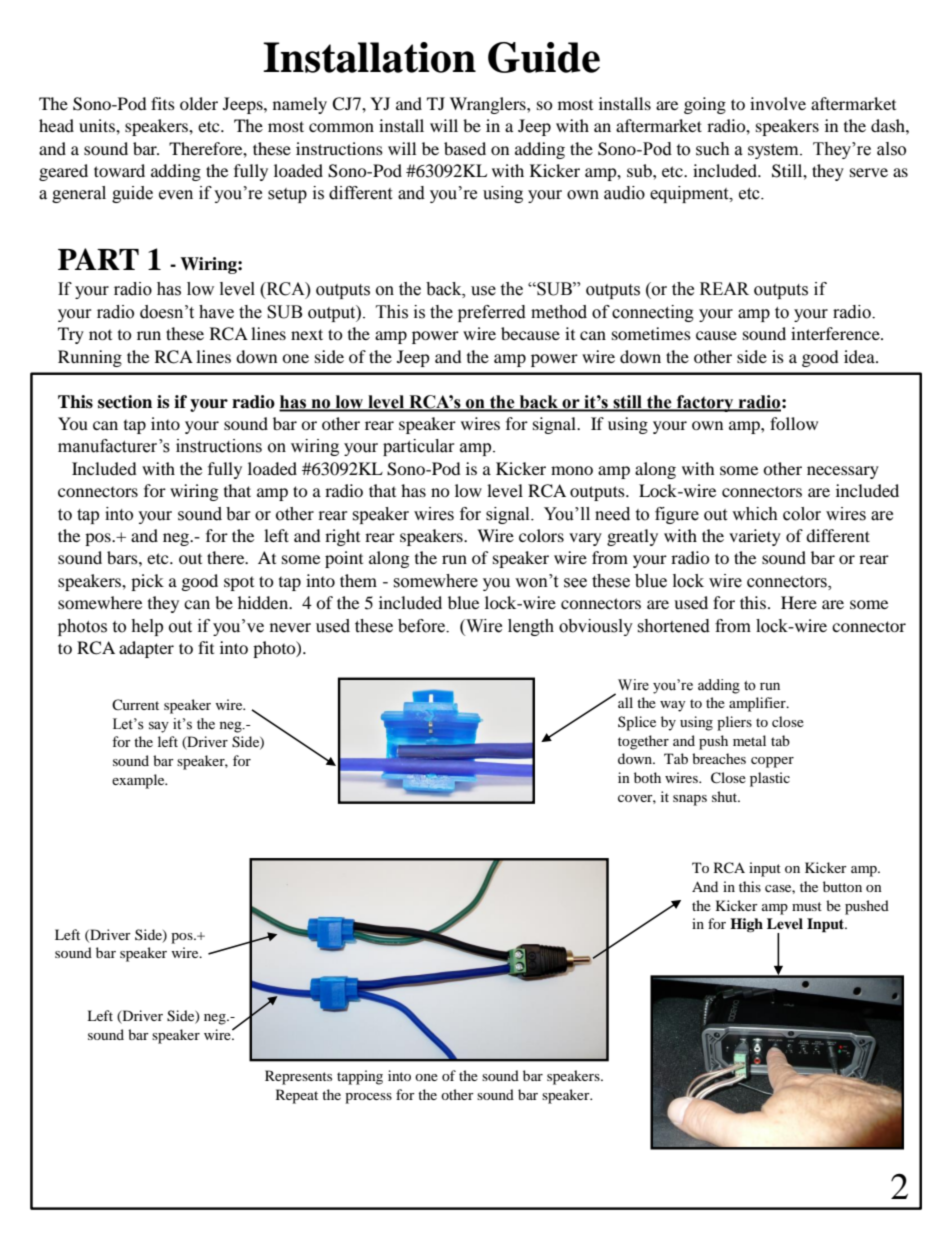 The height and width of the document is (1233, 952). What do you see at coordinates (746, 925) in the document?
I see `High` at bounding box center [746, 925].
